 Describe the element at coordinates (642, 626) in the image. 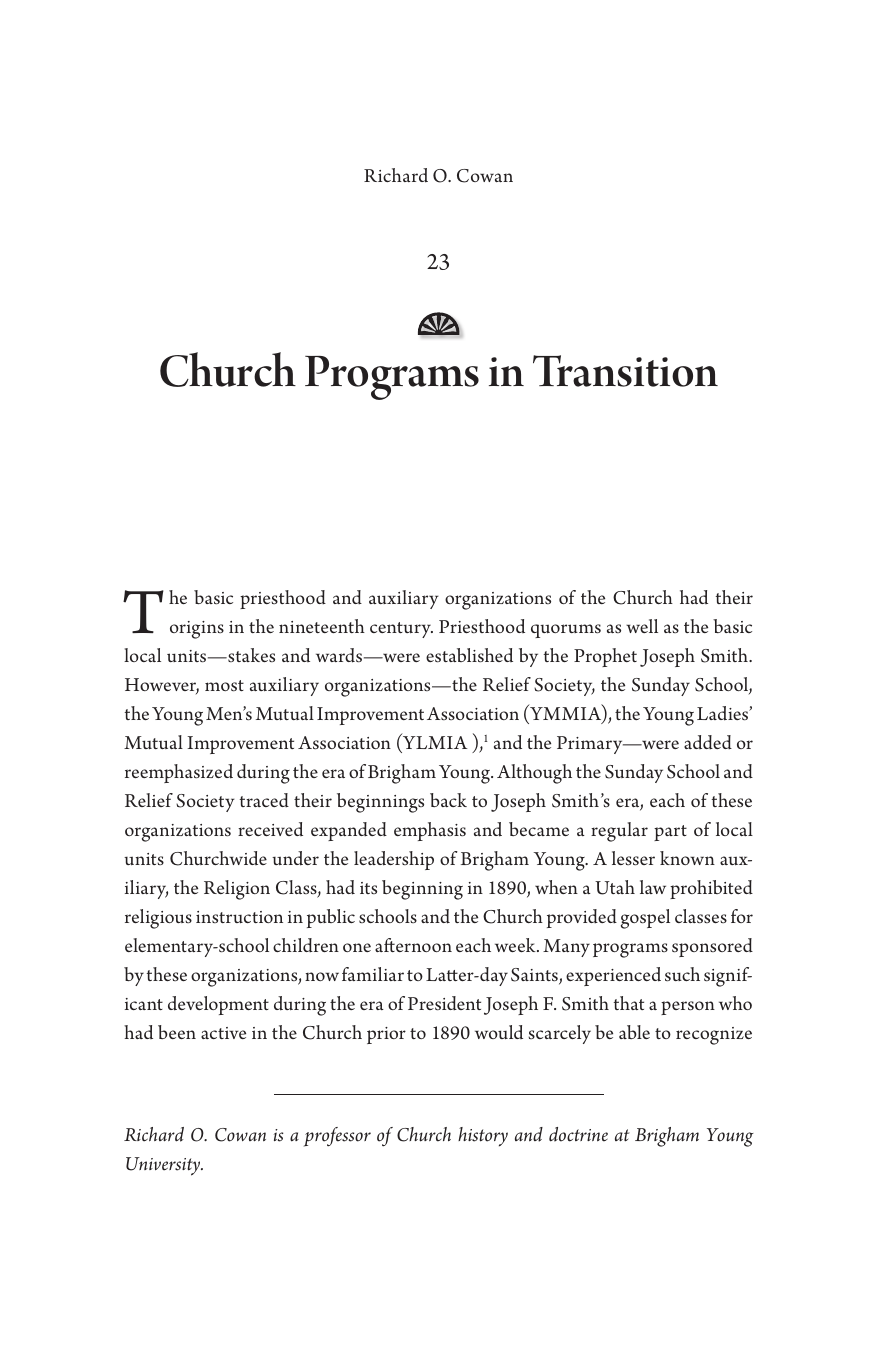

I see `well` at that location.
